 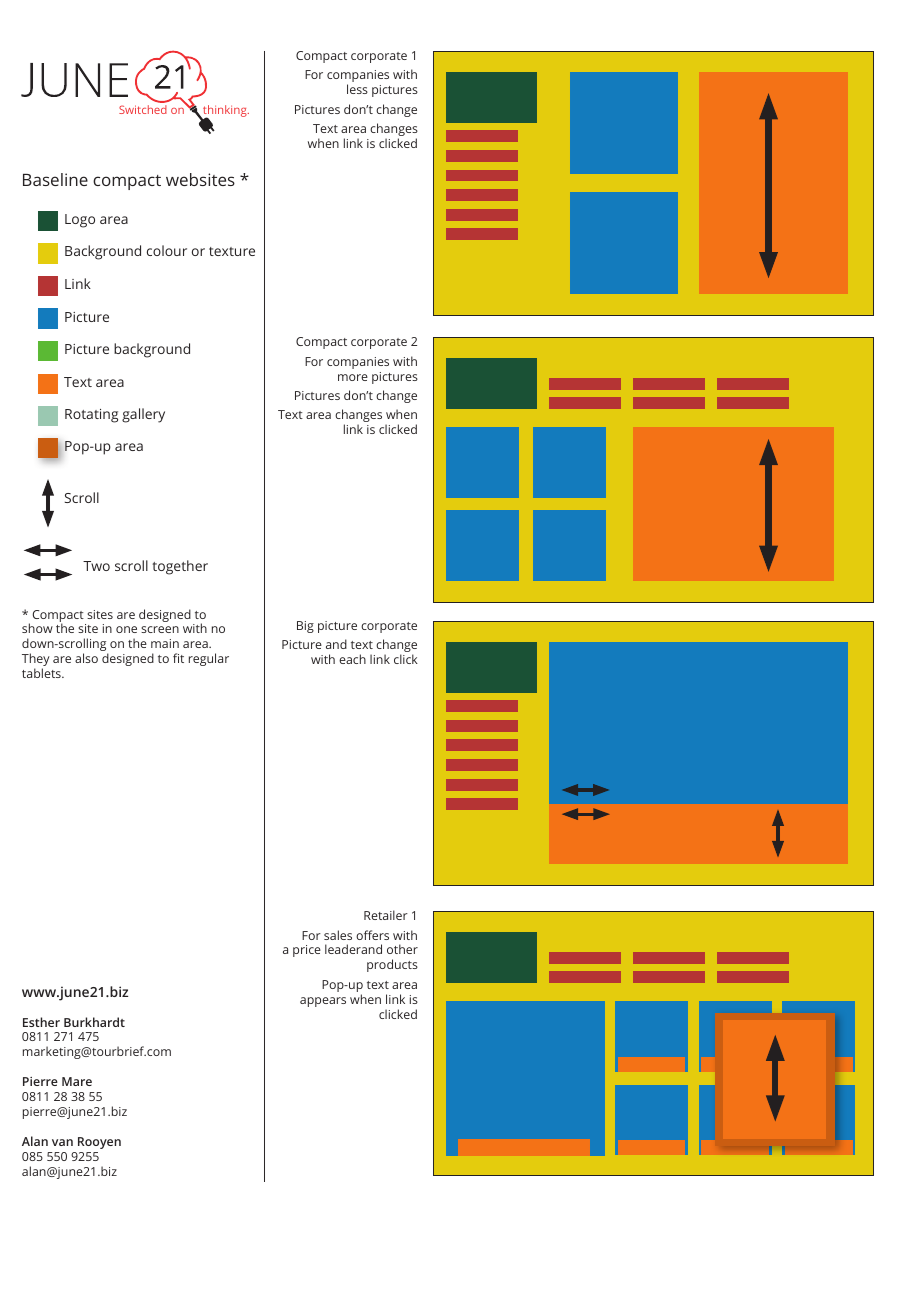 What do you see at coordinates (86, 658) in the page?
I see `also` at bounding box center [86, 658].
